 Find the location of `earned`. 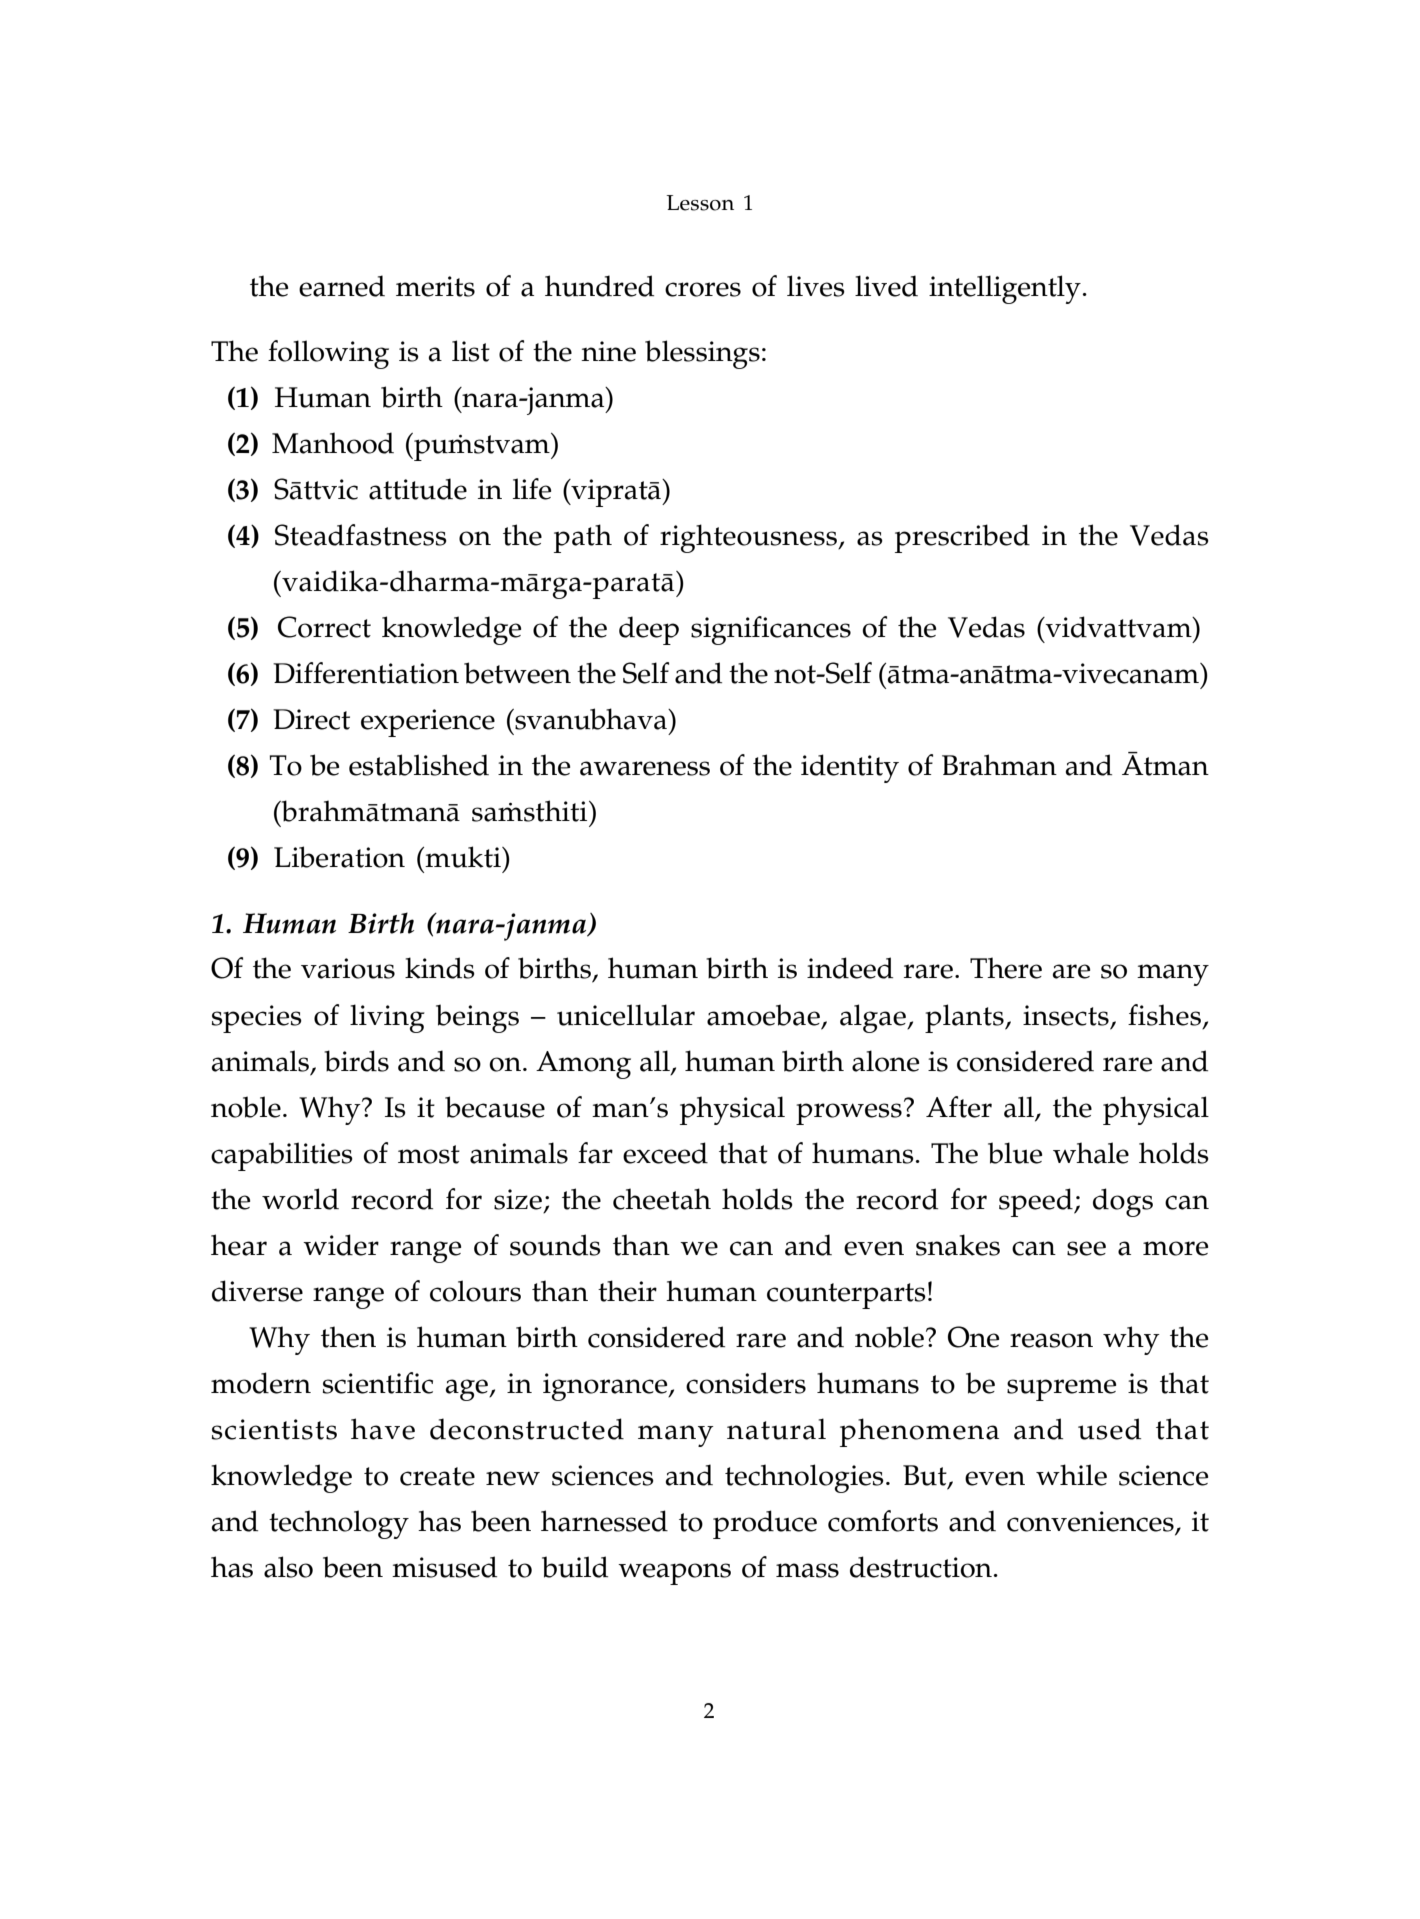

earned is located at coordinates (342, 286).
